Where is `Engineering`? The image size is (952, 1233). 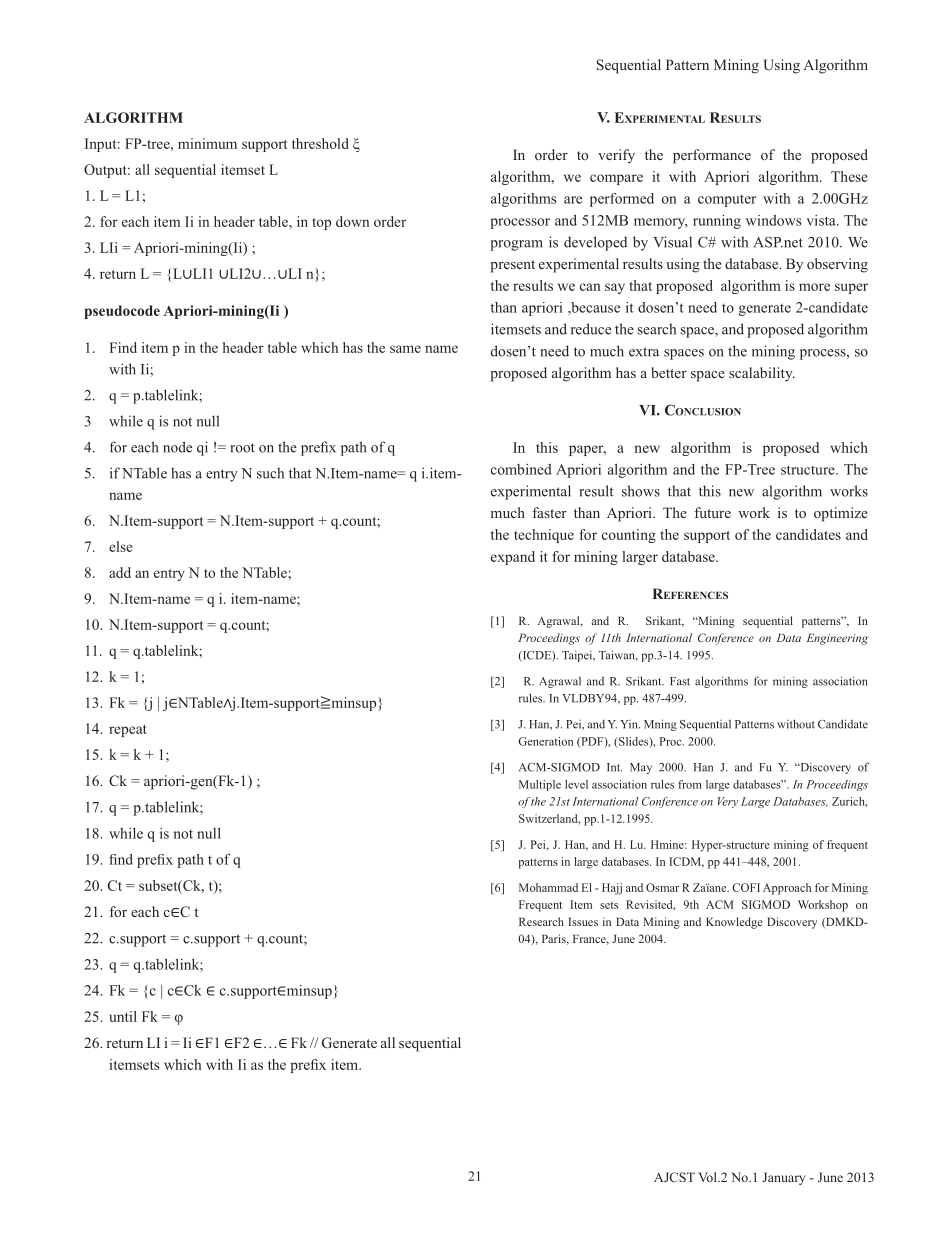 Engineering is located at coordinates (837, 639).
